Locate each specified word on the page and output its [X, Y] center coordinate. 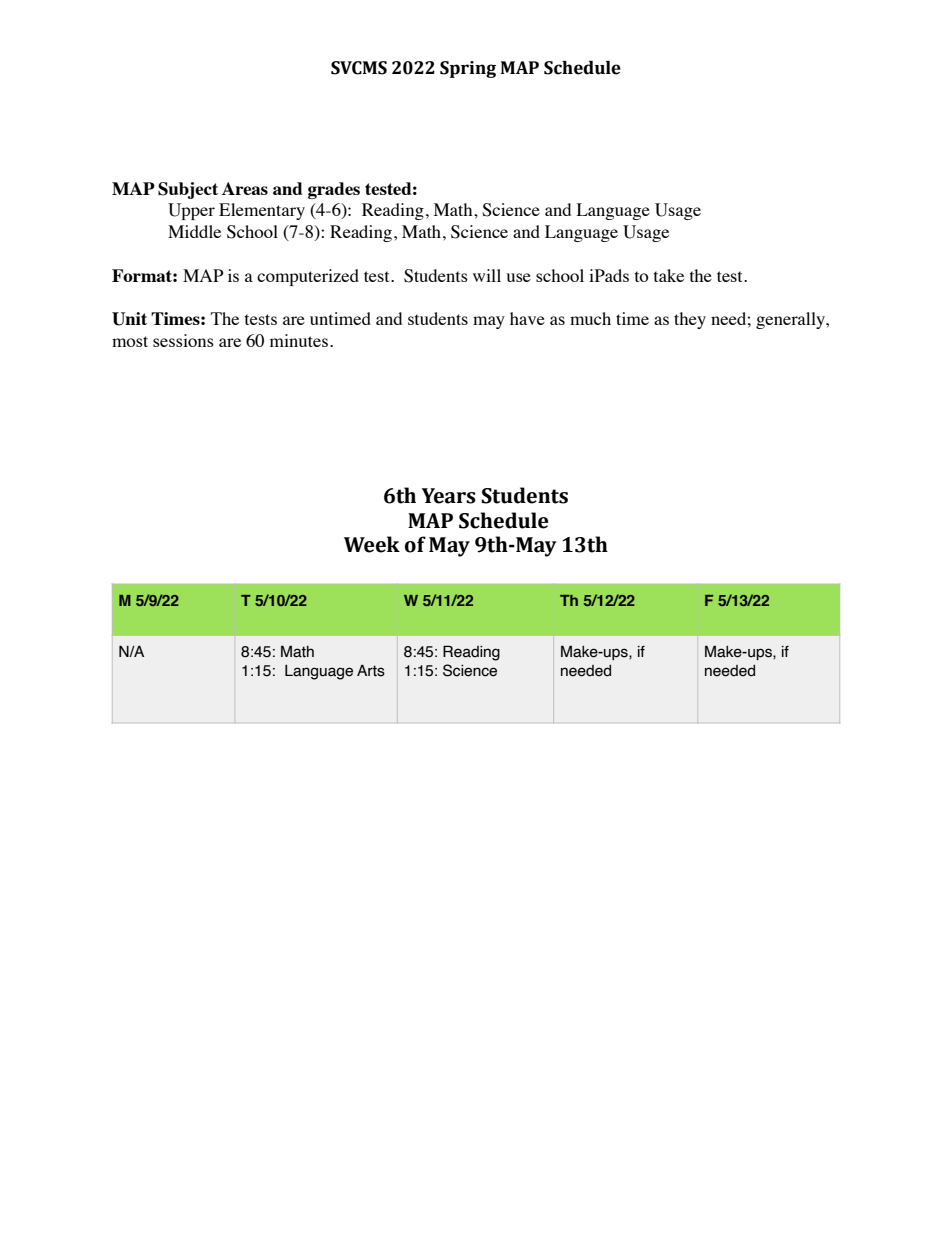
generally [792, 320]
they [690, 320]
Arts [371, 670]
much [590, 318]
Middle [194, 231]
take [669, 275]
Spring [468, 69]
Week [372, 544]
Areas [245, 188]
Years [449, 496]
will [487, 275]
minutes [299, 340]
